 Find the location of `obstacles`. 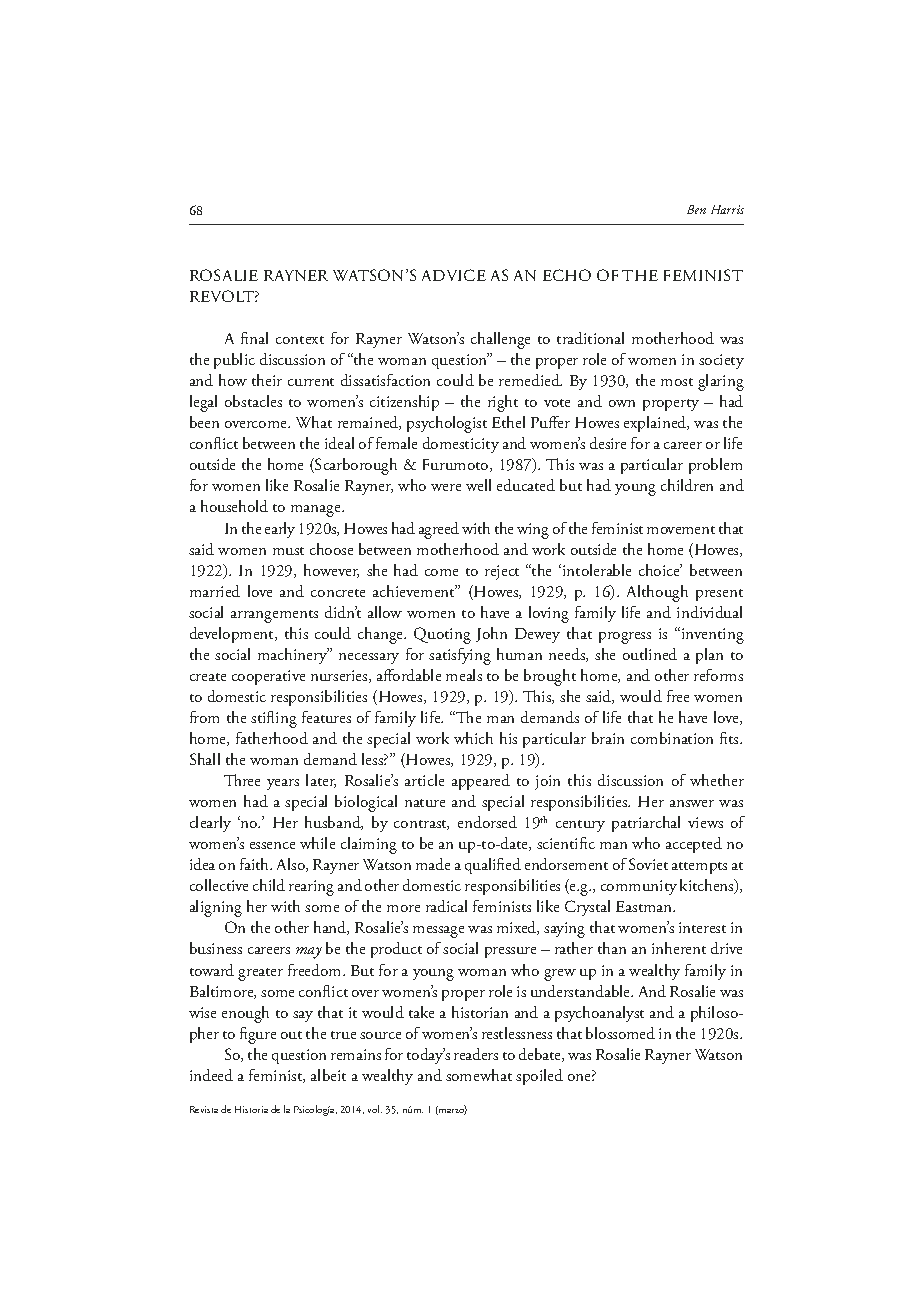

obstacles is located at coordinates (253, 401).
